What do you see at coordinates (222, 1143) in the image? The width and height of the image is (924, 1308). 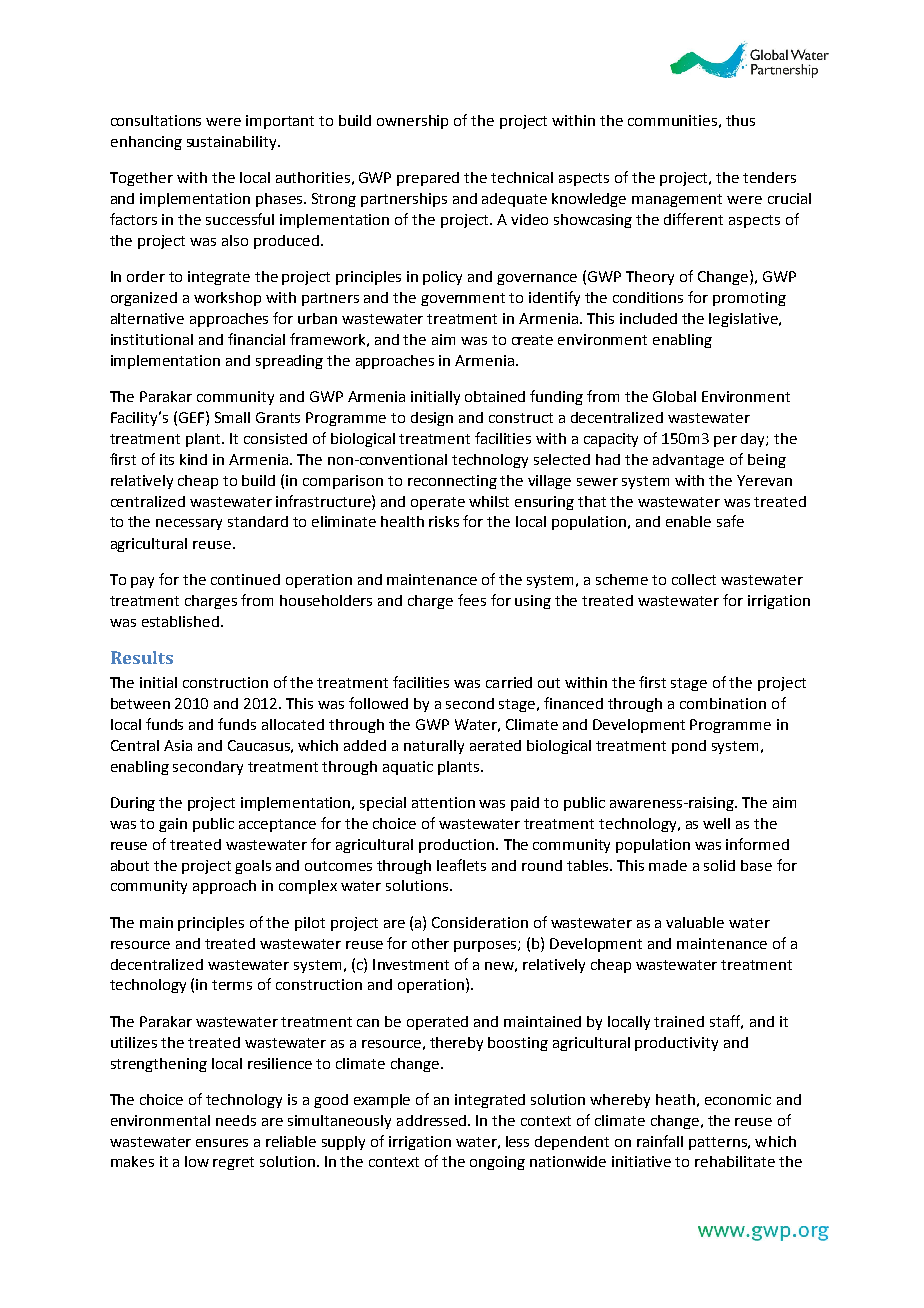 I see `ensures` at bounding box center [222, 1143].
